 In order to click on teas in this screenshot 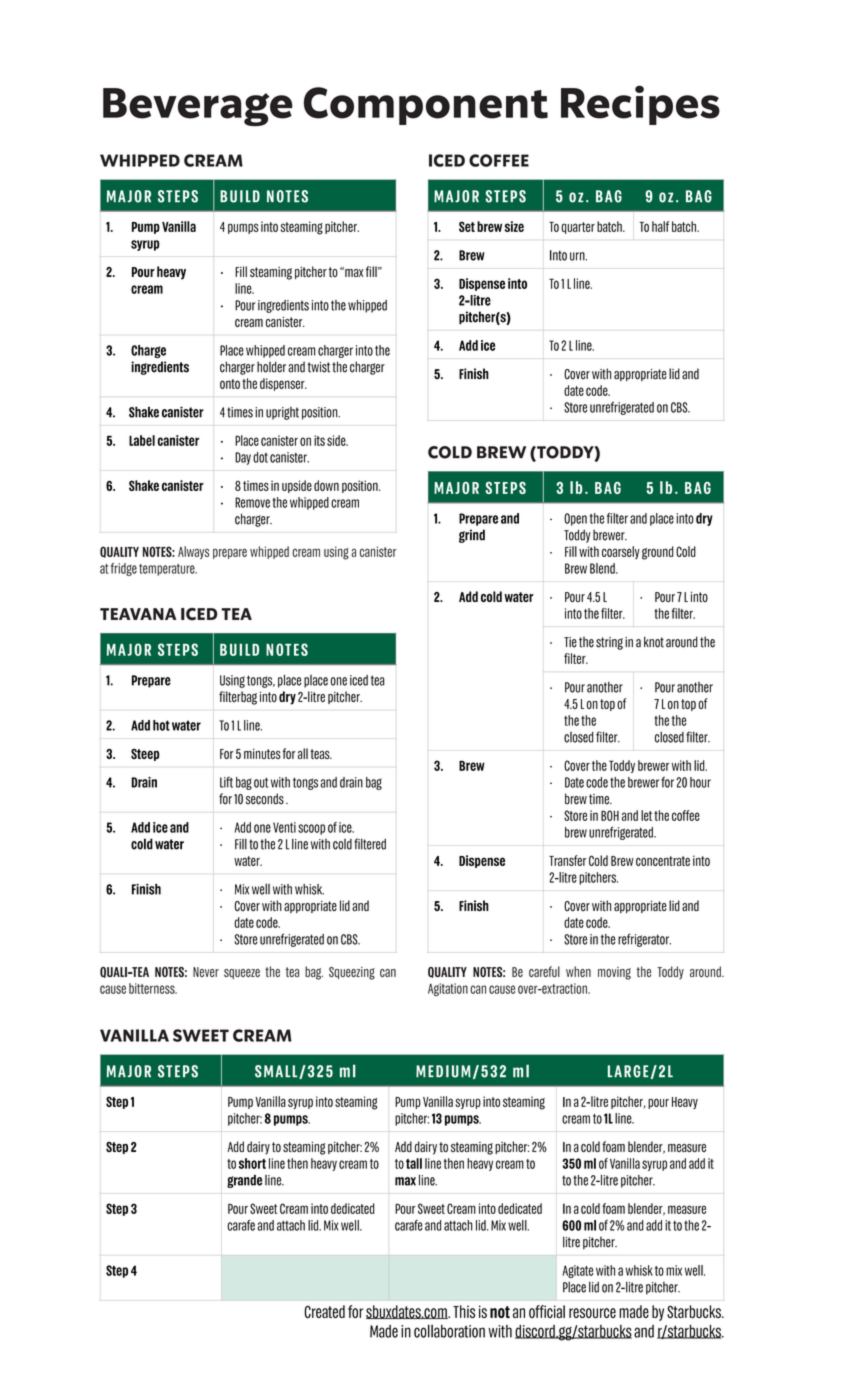, I will do `click(321, 754)`.
